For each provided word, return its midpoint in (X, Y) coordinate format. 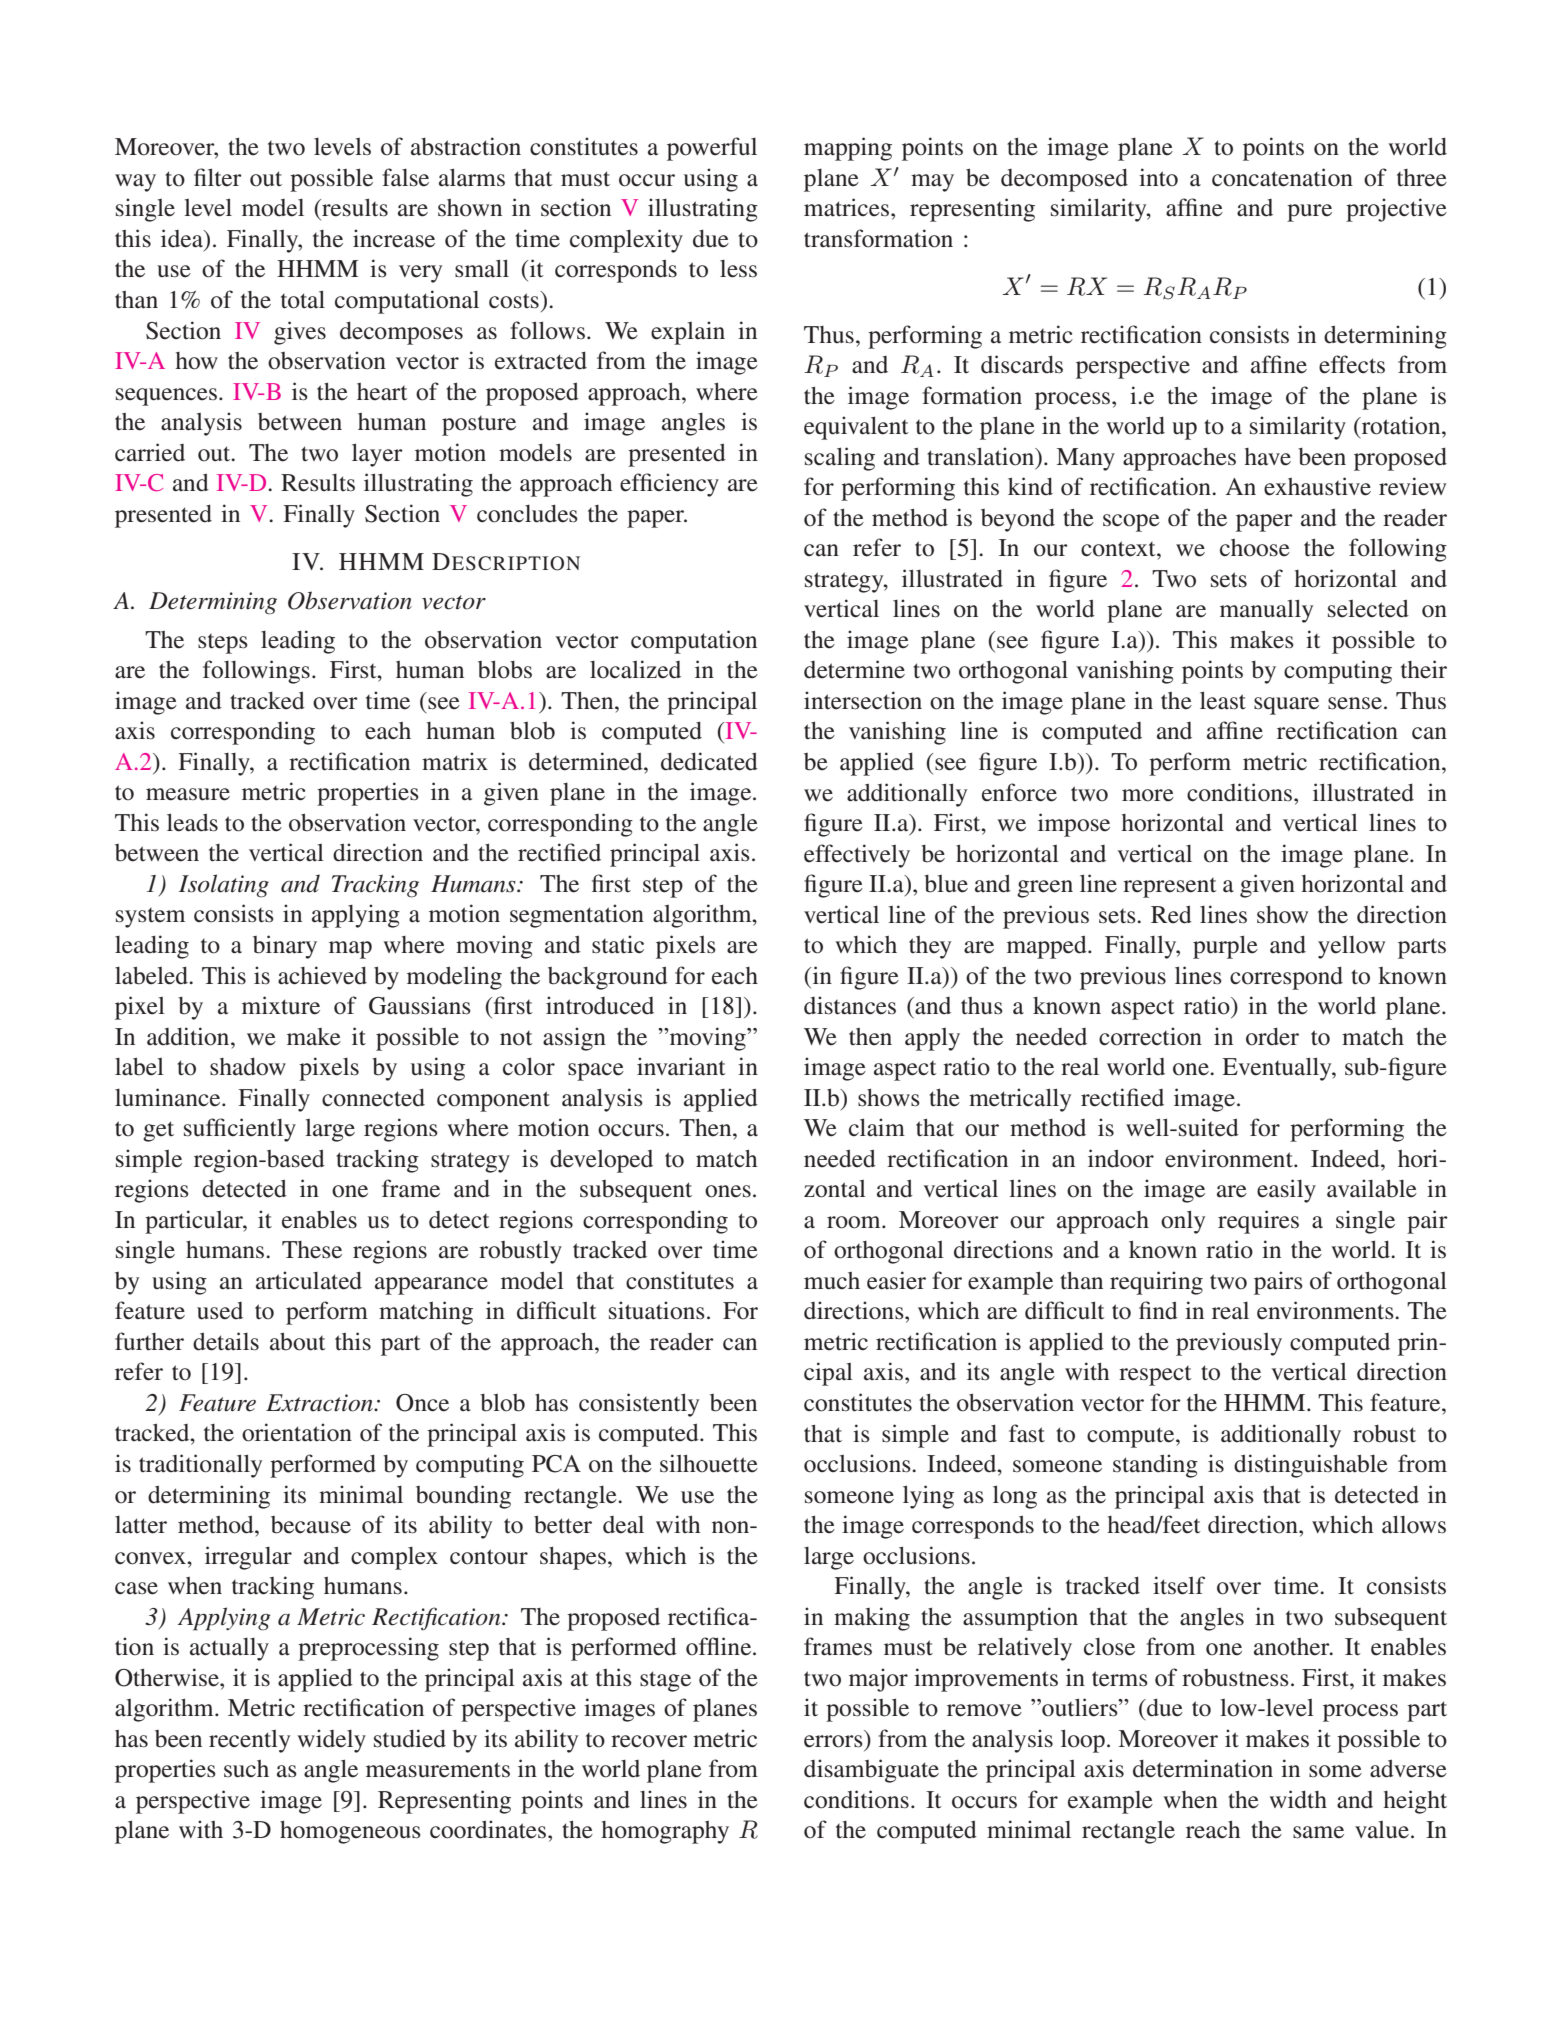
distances (850, 1005)
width (1298, 1799)
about (298, 1341)
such (246, 1769)
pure (1309, 213)
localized (635, 669)
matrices (848, 207)
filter (218, 177)
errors (833, 1741)
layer (377, 455)
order (1272, 1037)
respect (1155, 1376)
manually (1266, 611)
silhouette (709, 1463)
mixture (281, 1005)
